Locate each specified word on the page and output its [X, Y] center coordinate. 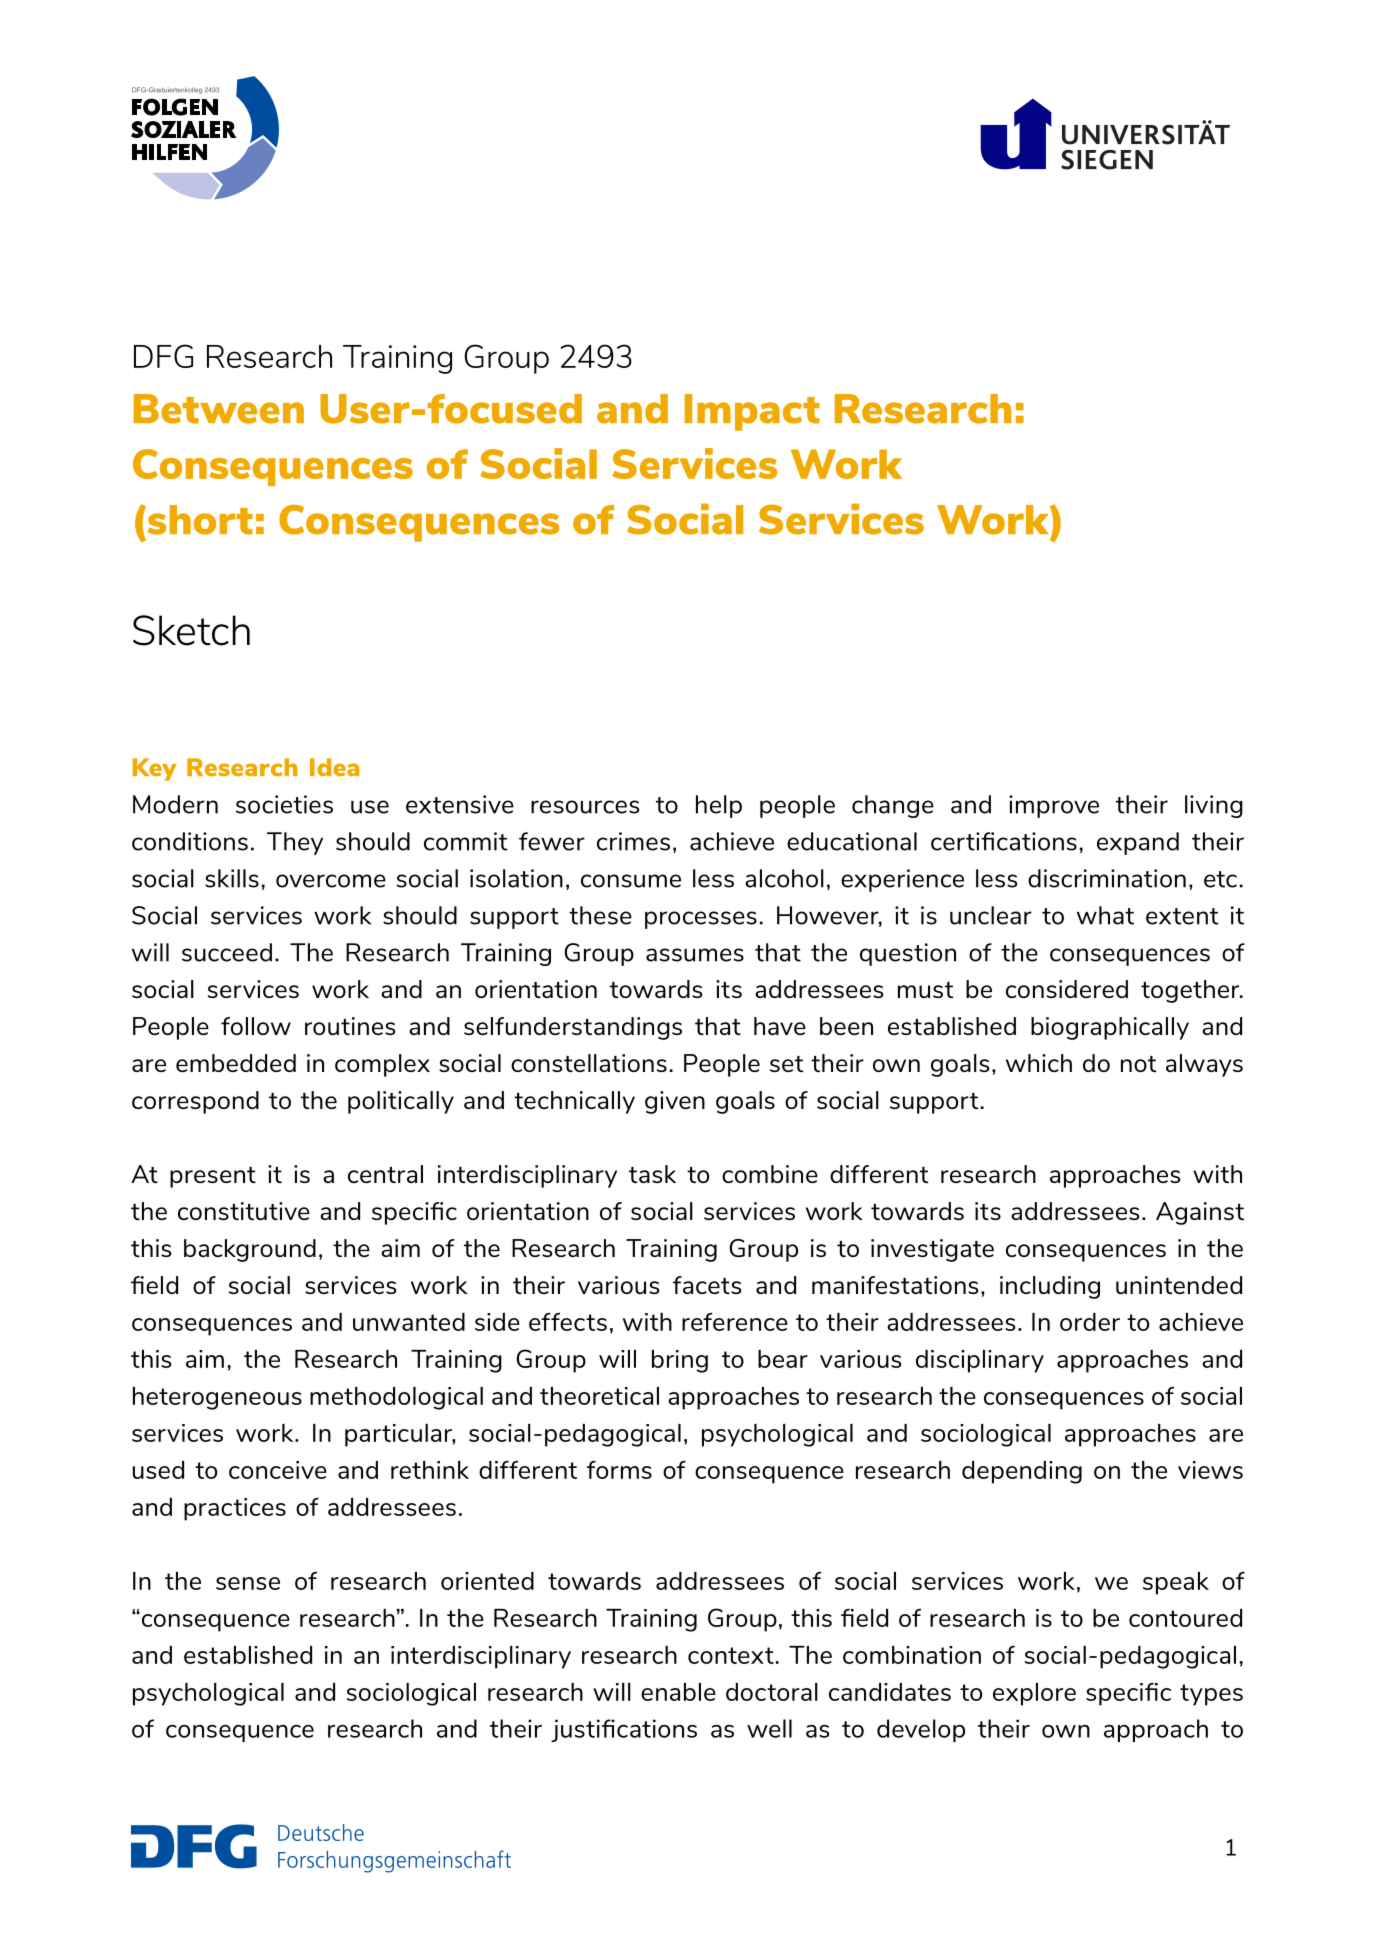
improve [1054, 806]
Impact [752, 412]
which [1039, 1063]
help [719, 806]
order [1090, 1322]
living [1214, 806]
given [675, 1102]
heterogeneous [217, 1398]
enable [678, 1692]
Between [219, 409]
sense [248, 1583]
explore [1034, 1694]
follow [256, 1026]
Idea [334, 767]
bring [680, 1361]
